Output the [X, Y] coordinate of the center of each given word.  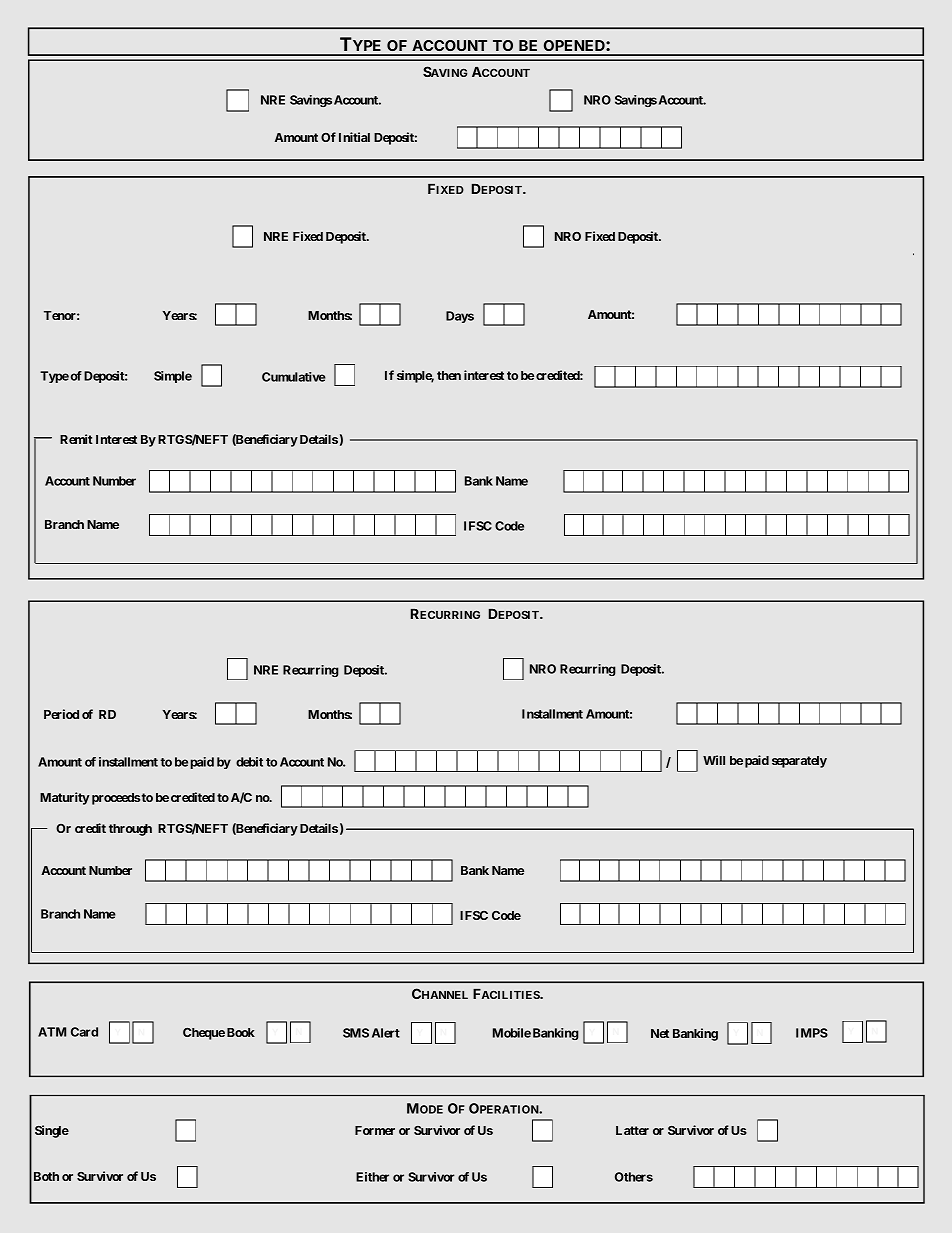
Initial [354, 137]
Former [375, 1130]
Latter [632, 1130]
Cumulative [294, 377]
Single [52, 1131]
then [449, 375]
